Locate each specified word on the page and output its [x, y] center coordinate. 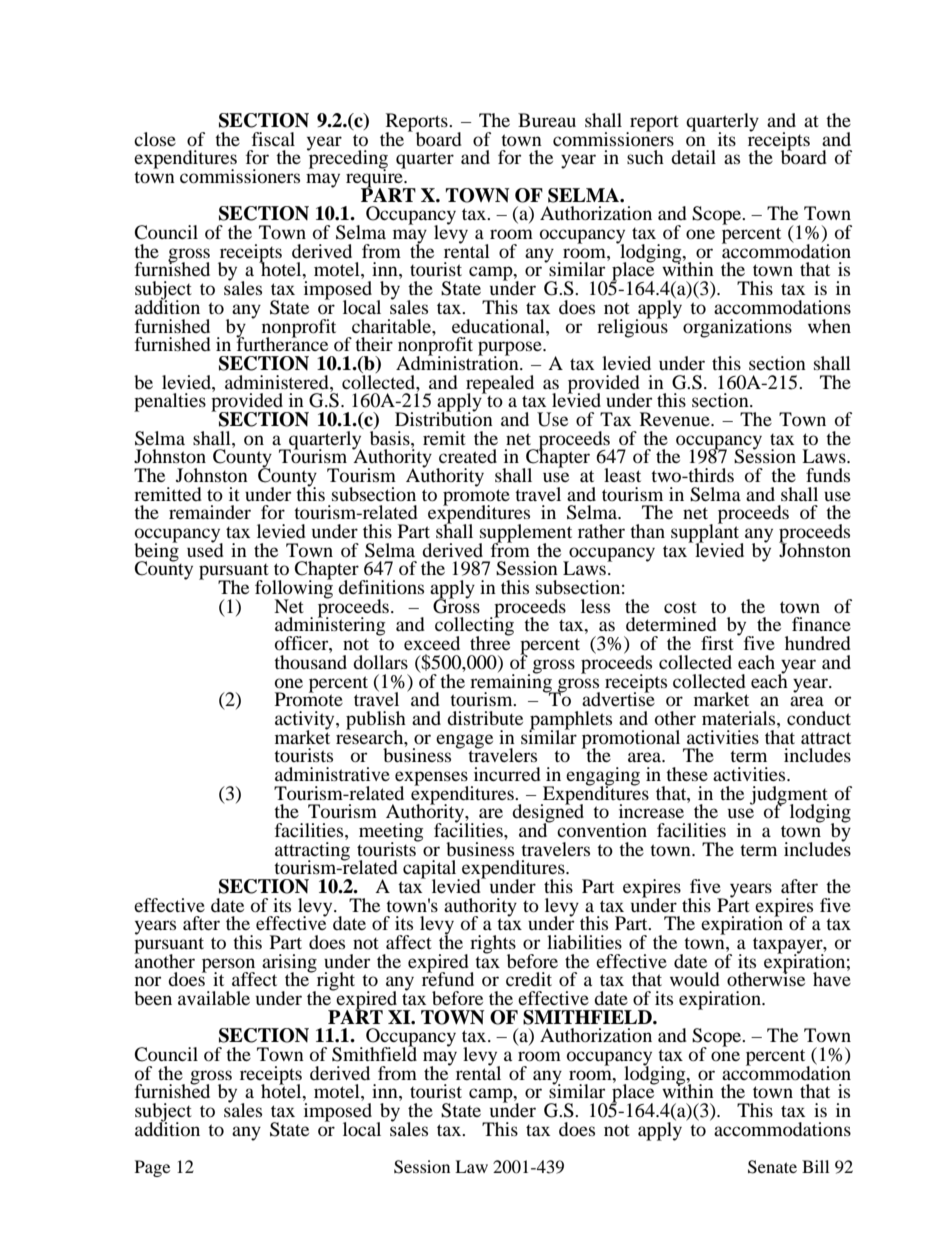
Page [152, 1168]
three [491, 642]
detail [693, 157]
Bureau [547, 120]
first [717, 643]
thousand [310, 662]
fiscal [273, 139]
